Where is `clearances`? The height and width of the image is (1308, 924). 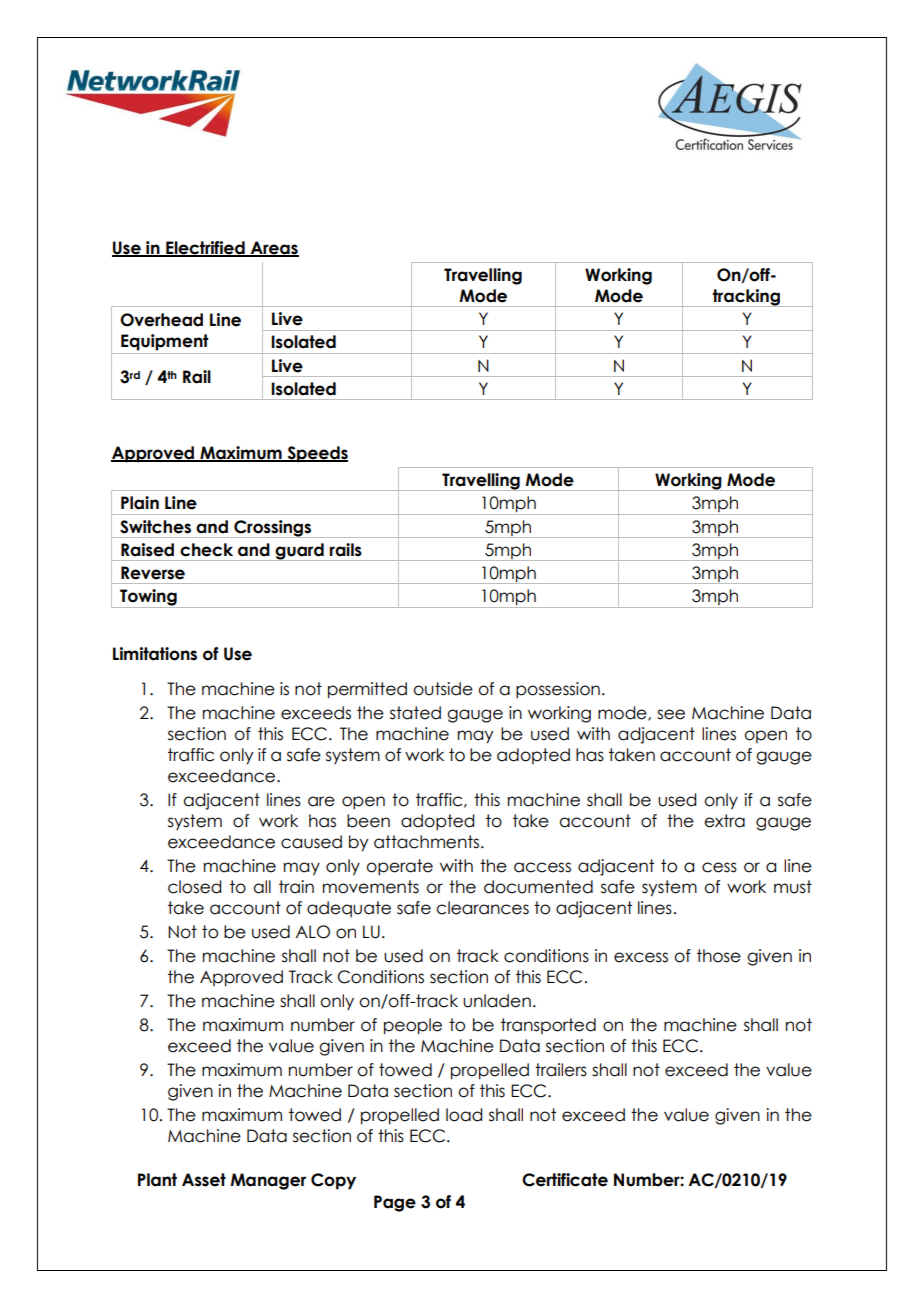 clearances is located at coordinates (482, 908).
